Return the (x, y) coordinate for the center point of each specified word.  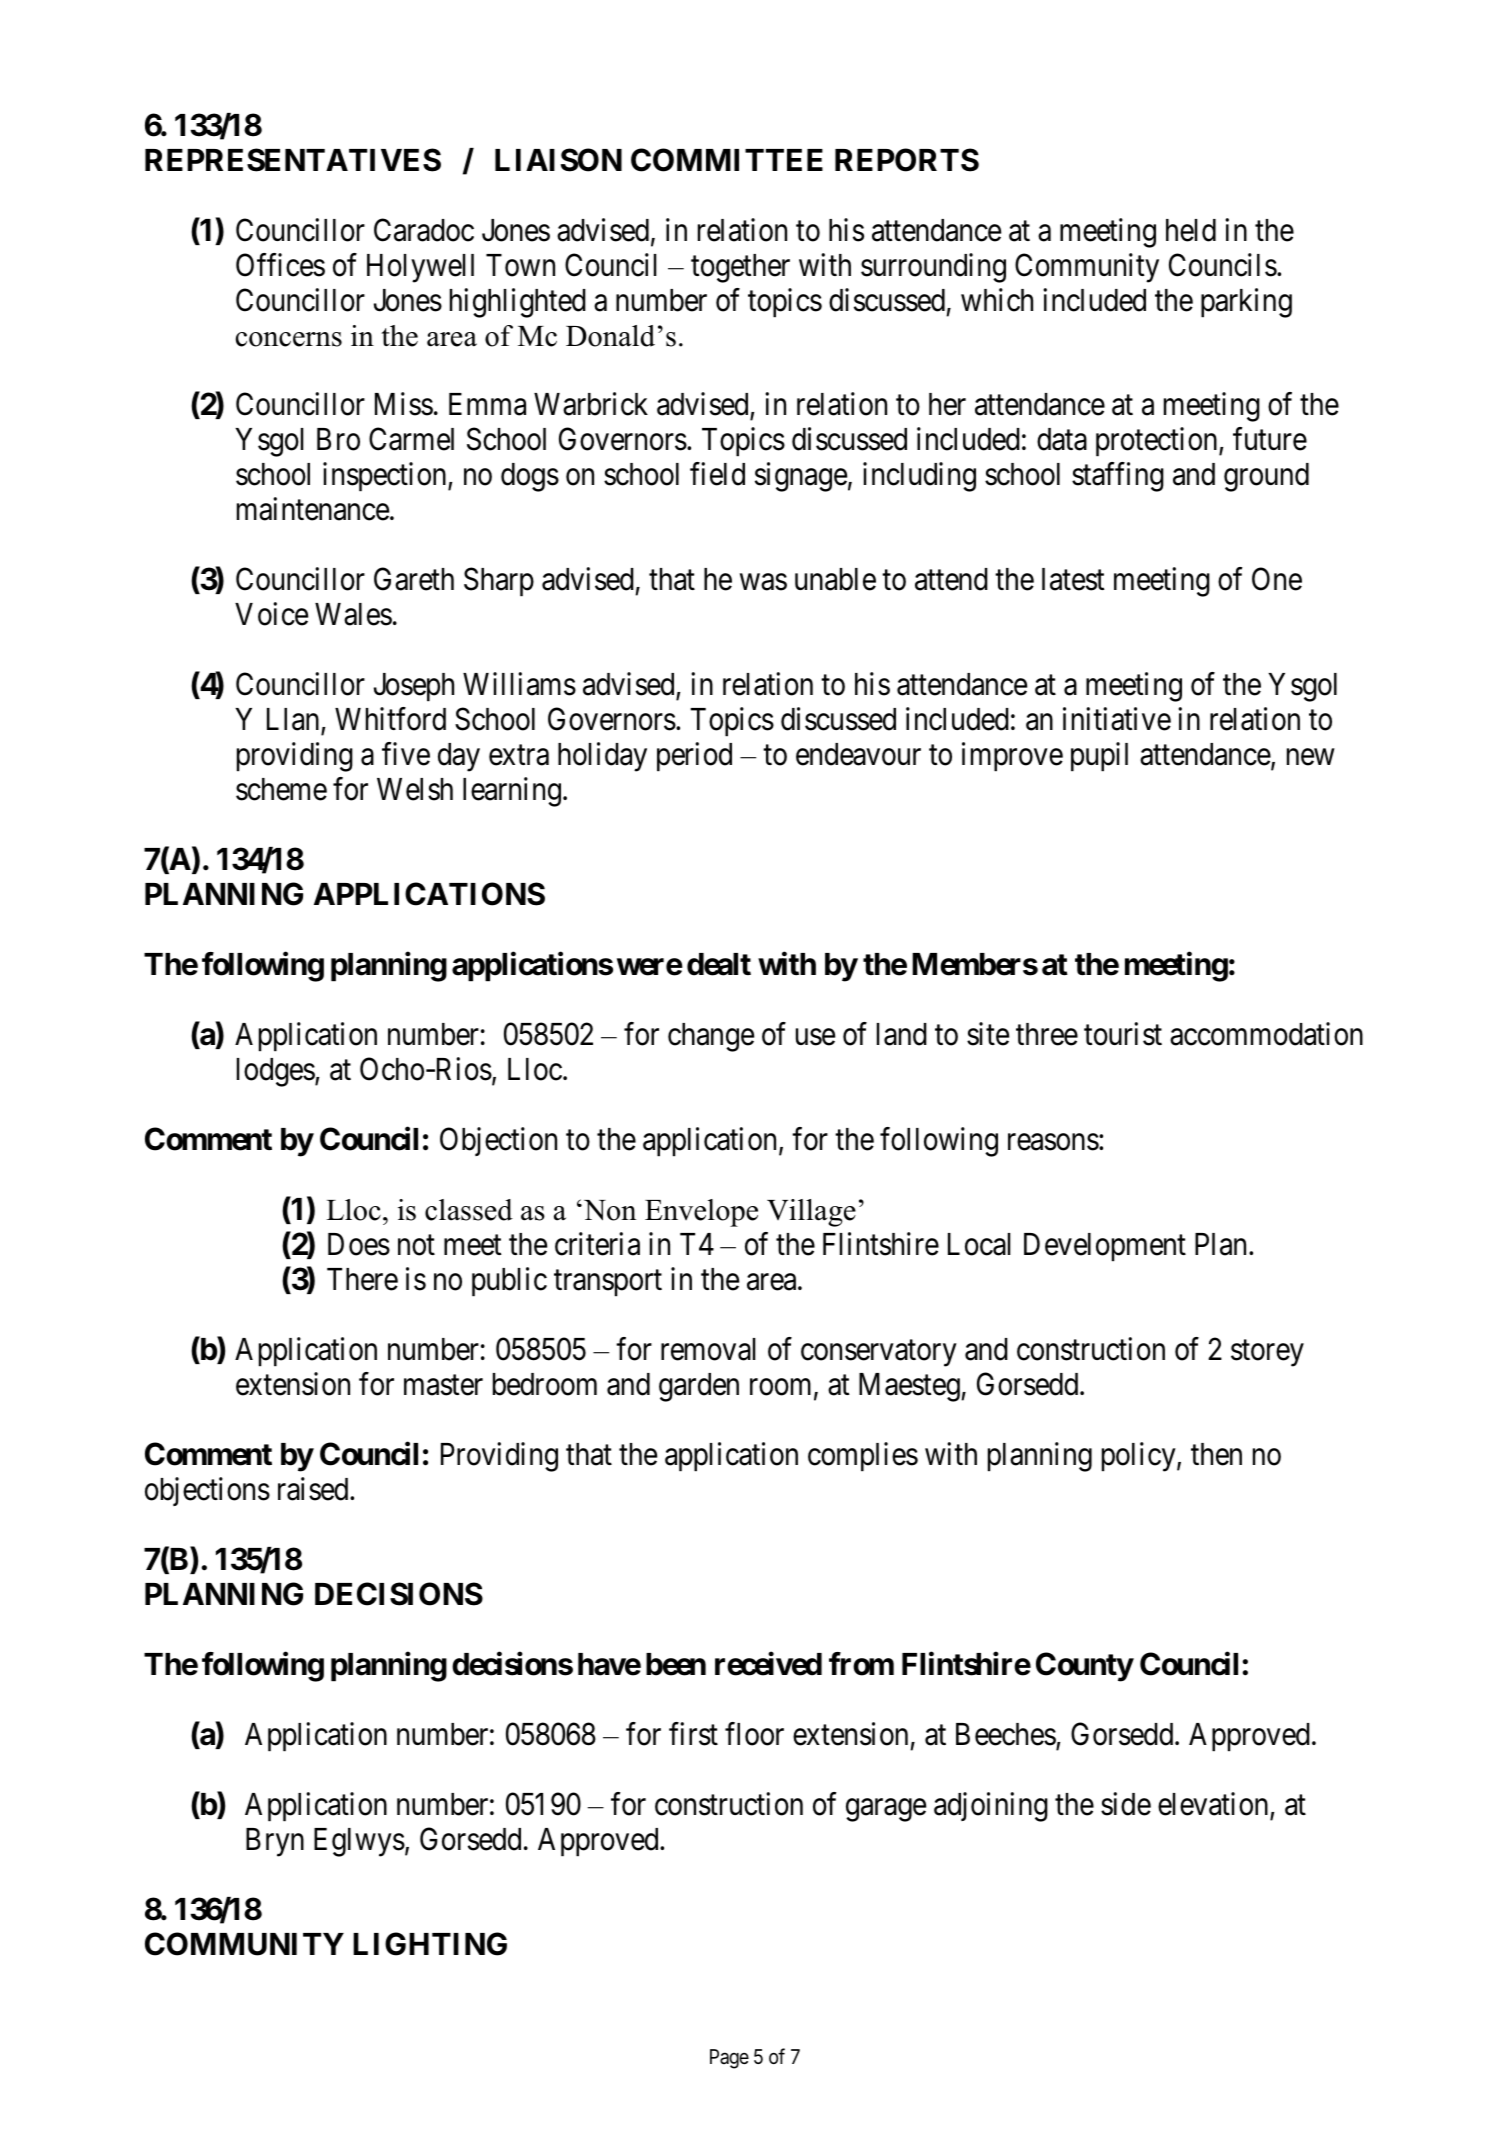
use (815, 1037)
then (1216, 1454)
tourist (1123, 1034)
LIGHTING (430, 1944)
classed (469, 1210)
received (768, 1664)
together (740, 268)
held (1191, 230)
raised (314, 1489)
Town (520, 265)
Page (729, 2059)
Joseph (414, 687)
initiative (1117, 719)
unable (835, 579)
